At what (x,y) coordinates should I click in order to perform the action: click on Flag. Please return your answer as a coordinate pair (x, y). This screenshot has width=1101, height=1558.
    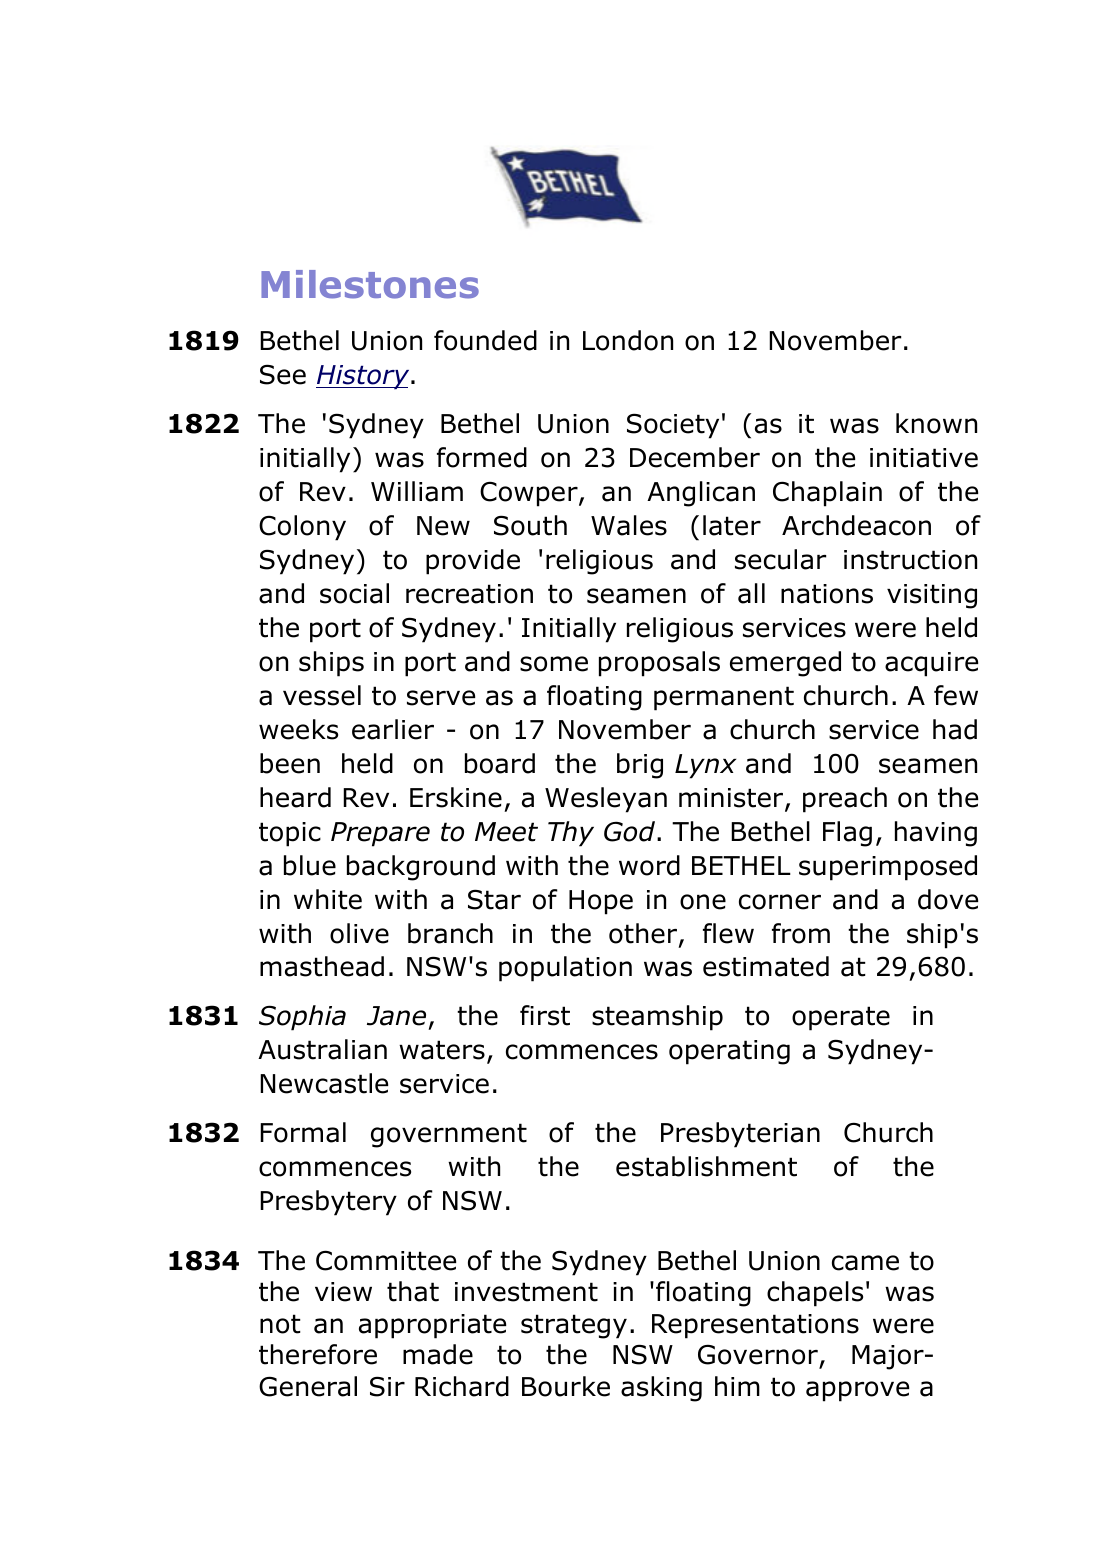
    Looking at the image, I should click on (847, 834).
